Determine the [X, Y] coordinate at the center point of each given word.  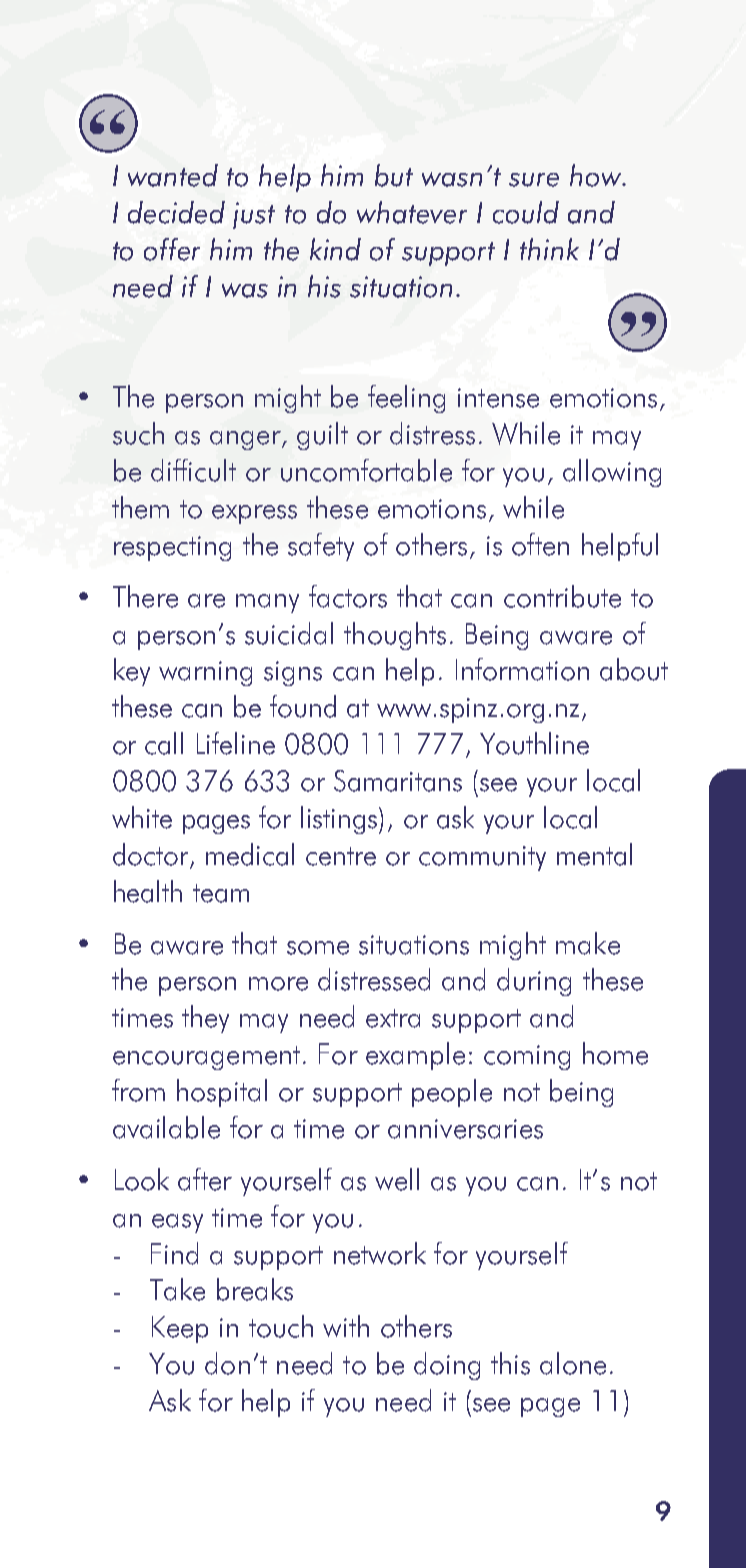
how [596, 175]
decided [176, 212]
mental [594, 854]
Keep [180, 1329]
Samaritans [398, 781]
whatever [412, 212]
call [164, 743]
